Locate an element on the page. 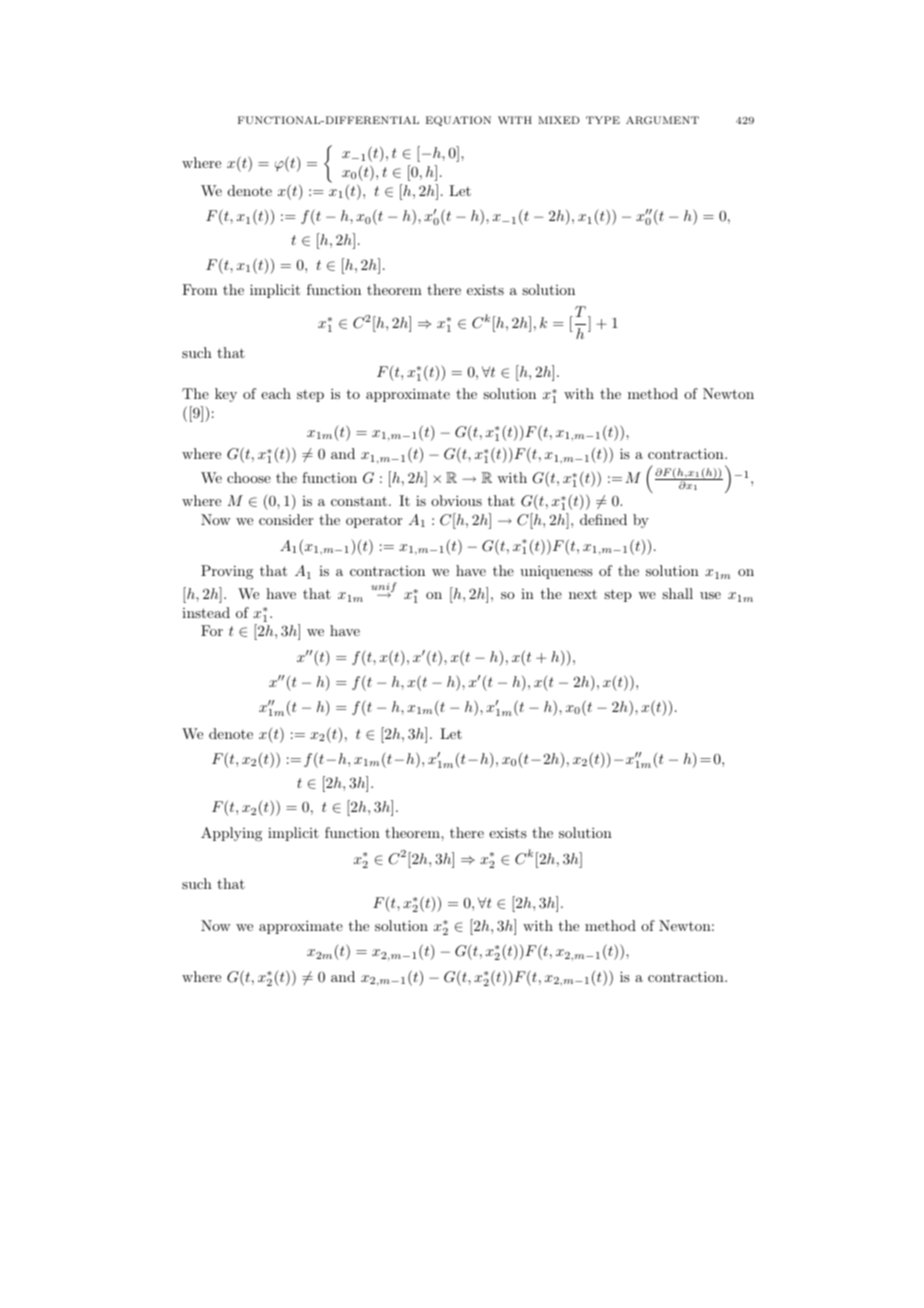 The image size is (924, 1308). MIXED is located at coordinates (559, 120).
